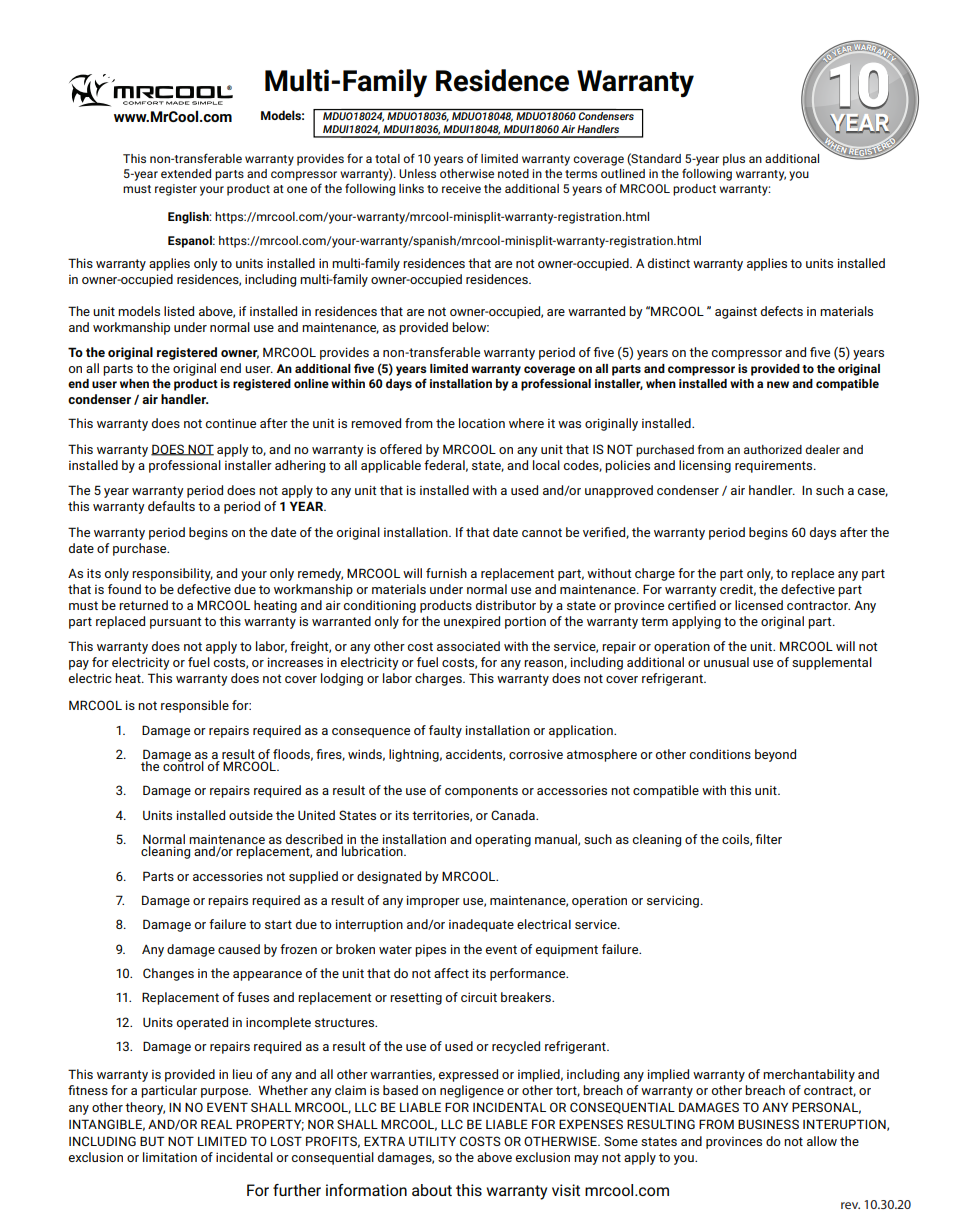 The image size is (958, 1232). I want to click on about, so click(432, 1190).
